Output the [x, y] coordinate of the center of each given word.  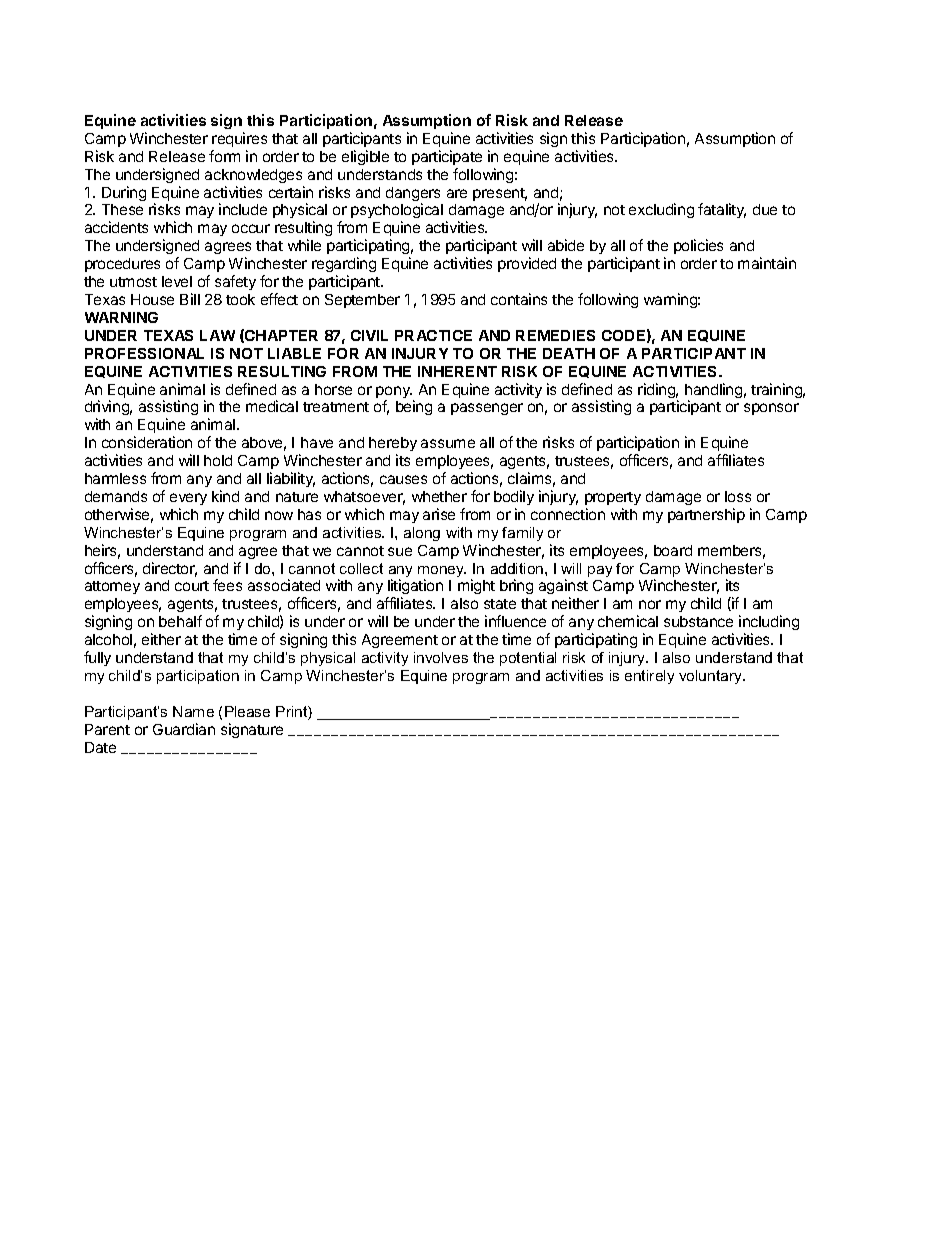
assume [448, 443]
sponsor [771, 409]
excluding [661, 210]
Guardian [184, 729]
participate [447, 157]
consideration [147, 442]
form [224, 156]
